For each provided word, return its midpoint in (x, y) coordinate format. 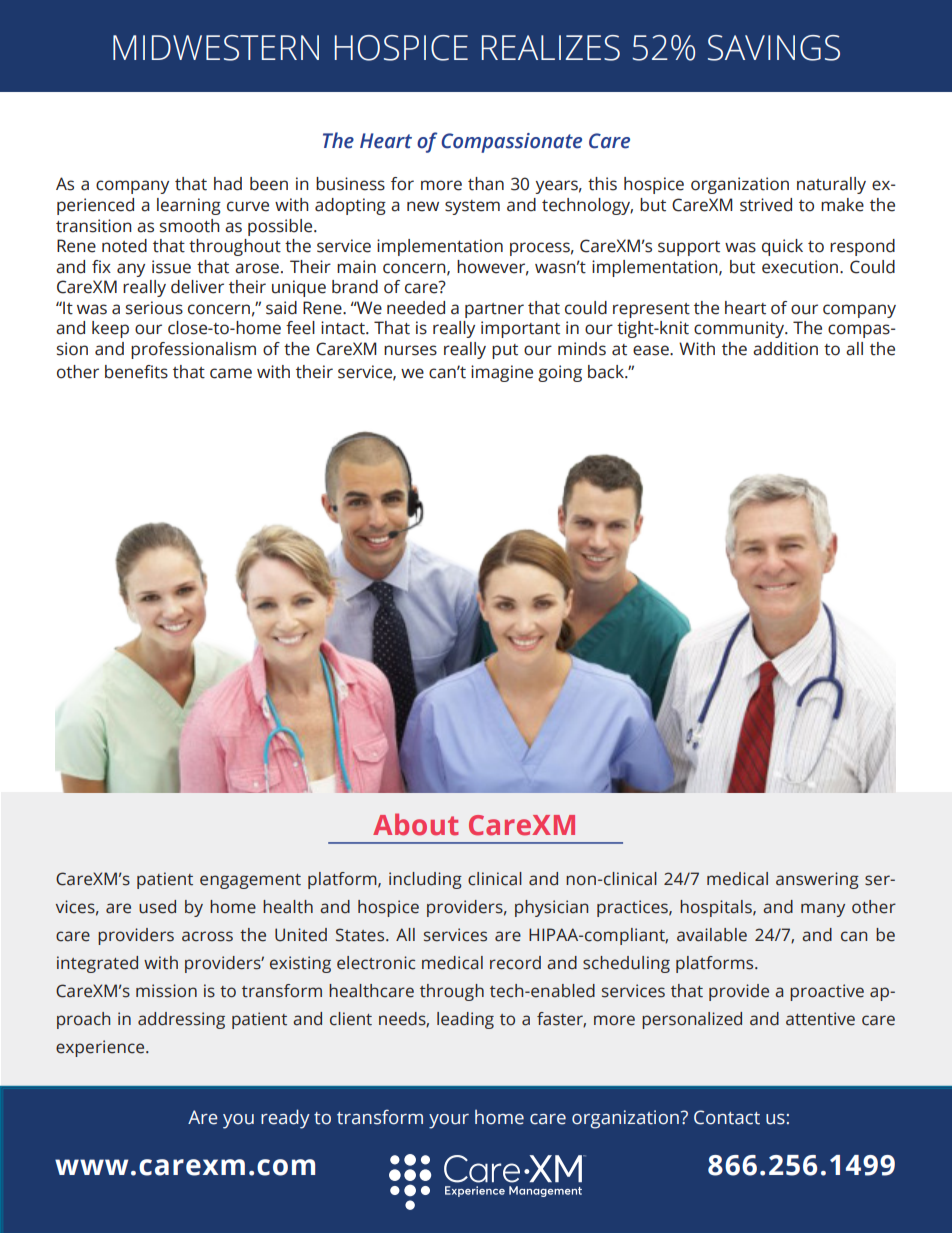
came (231, 373)
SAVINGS (774, 48)
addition (785, 349)
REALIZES (551, 48)
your (449, 1121)
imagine (502, 373)
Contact (727, 1117)
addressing (181, 1020)
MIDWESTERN (216, 48)
